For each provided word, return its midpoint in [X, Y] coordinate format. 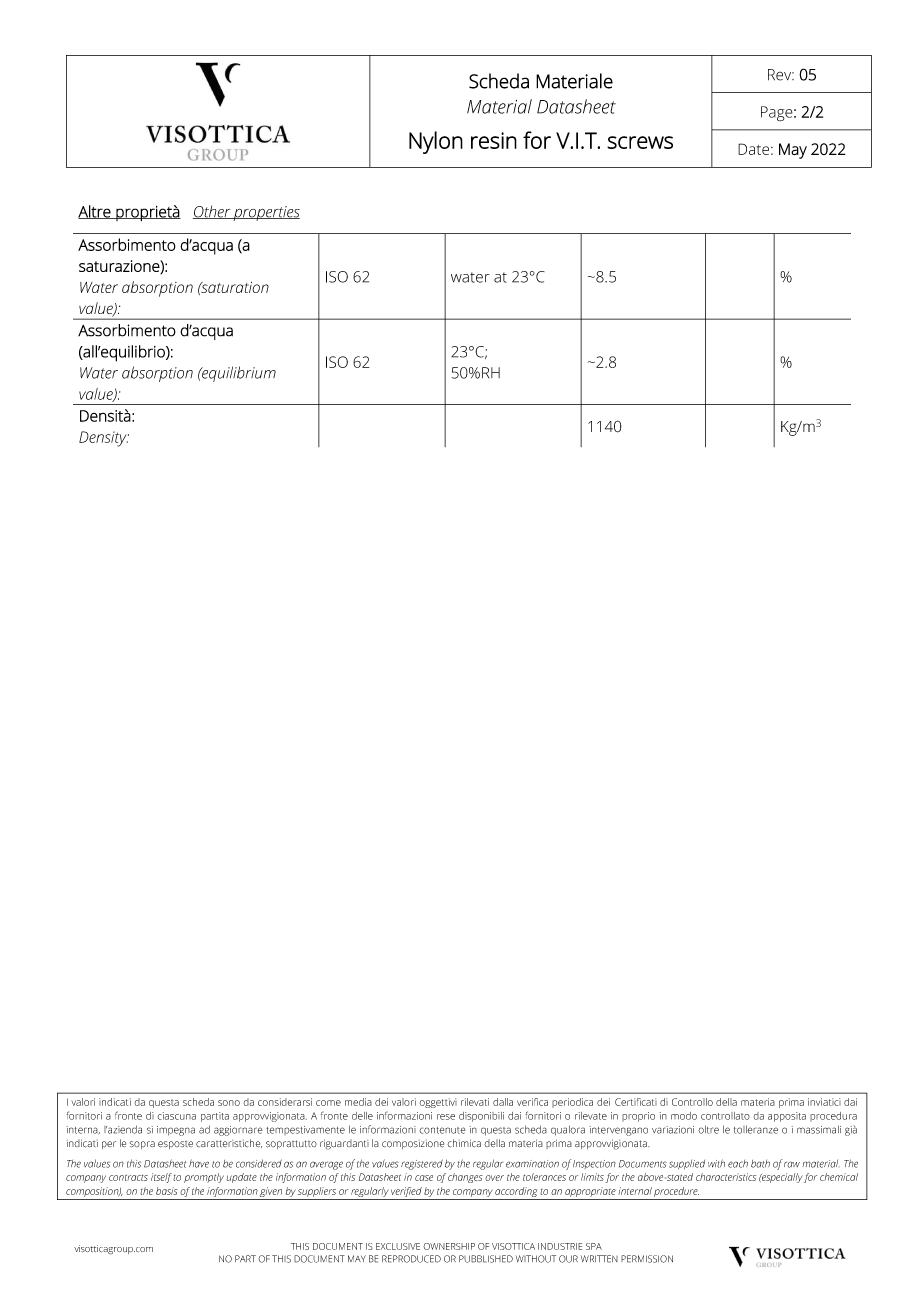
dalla [503, 1102]
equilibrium [238, 374]
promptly [204, 1178]
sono [229, 1103]
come [328, 1103]
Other [213, 212]
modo [684, 1116]
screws [640, 142]
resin [494, 140]
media [358, 1102]
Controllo [692, 1102]
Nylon [436, 142]
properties [266, 213]
